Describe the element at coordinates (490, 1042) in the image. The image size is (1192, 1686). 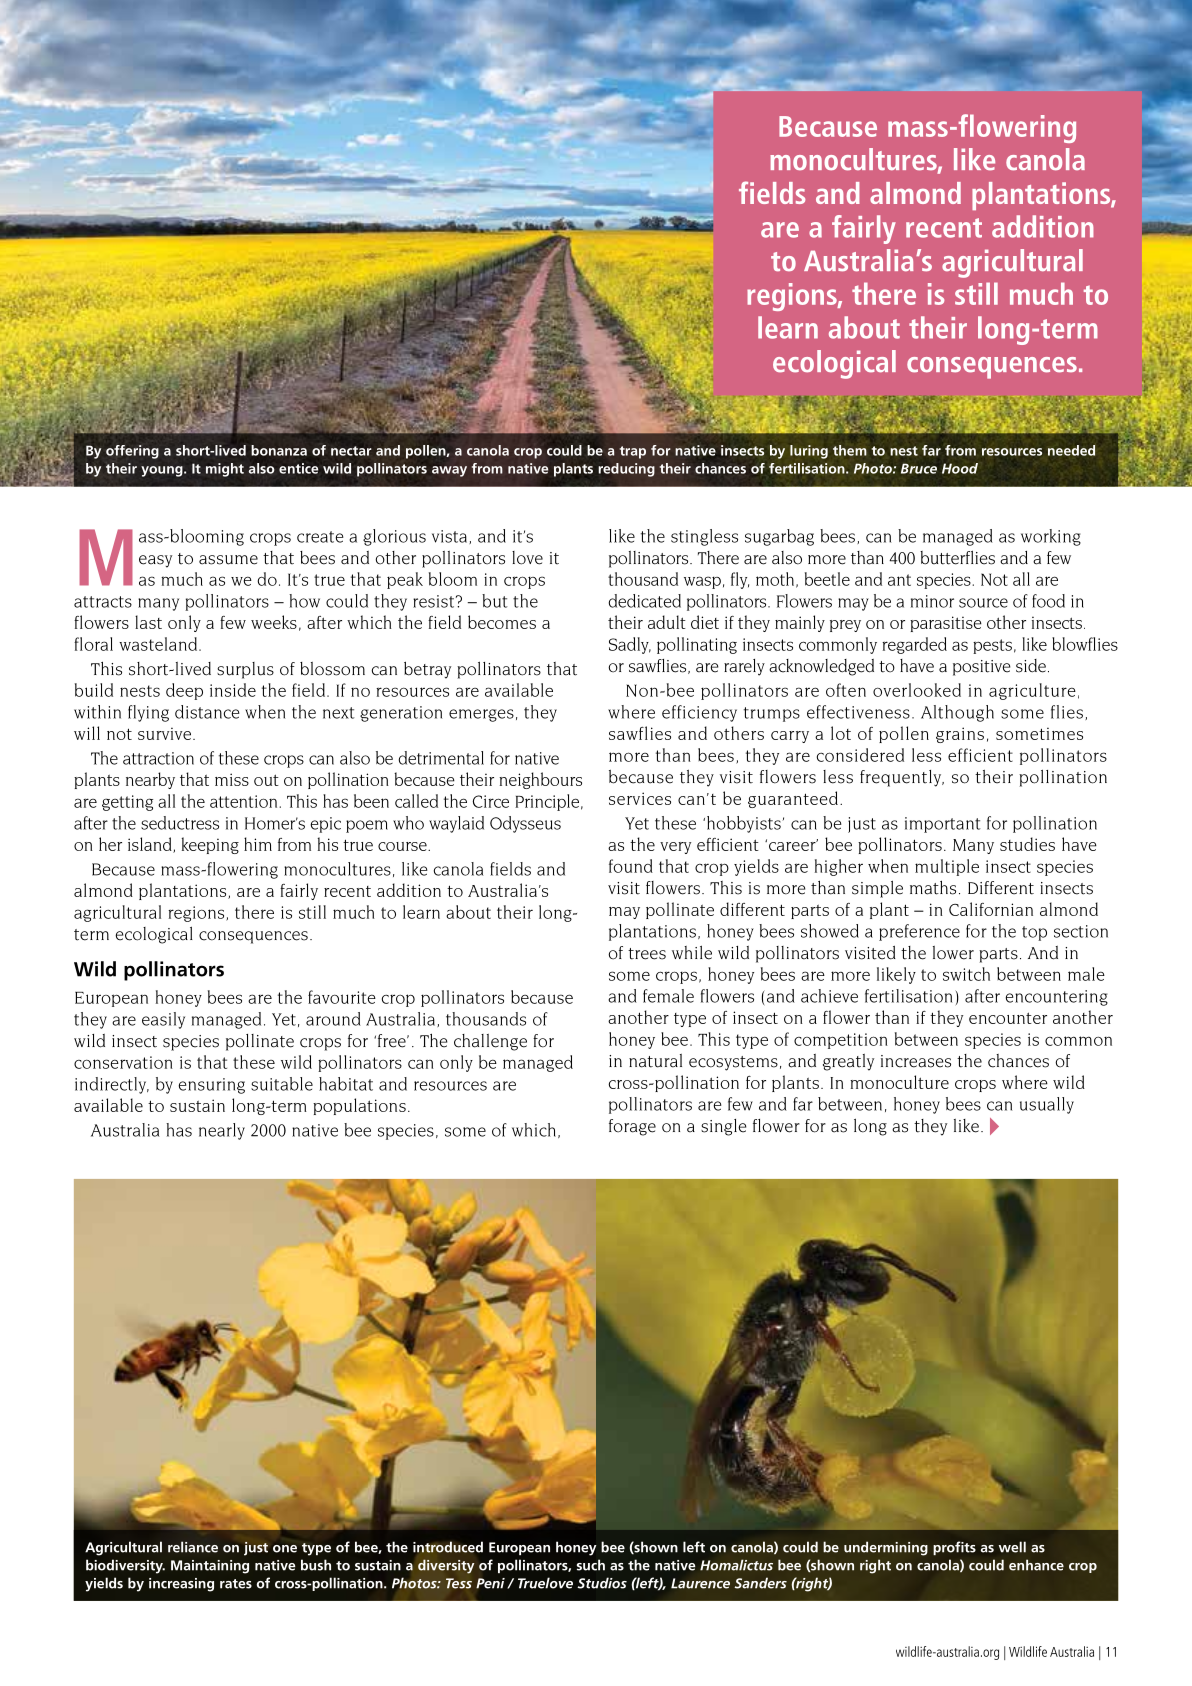
I see `challenge` at that location.
